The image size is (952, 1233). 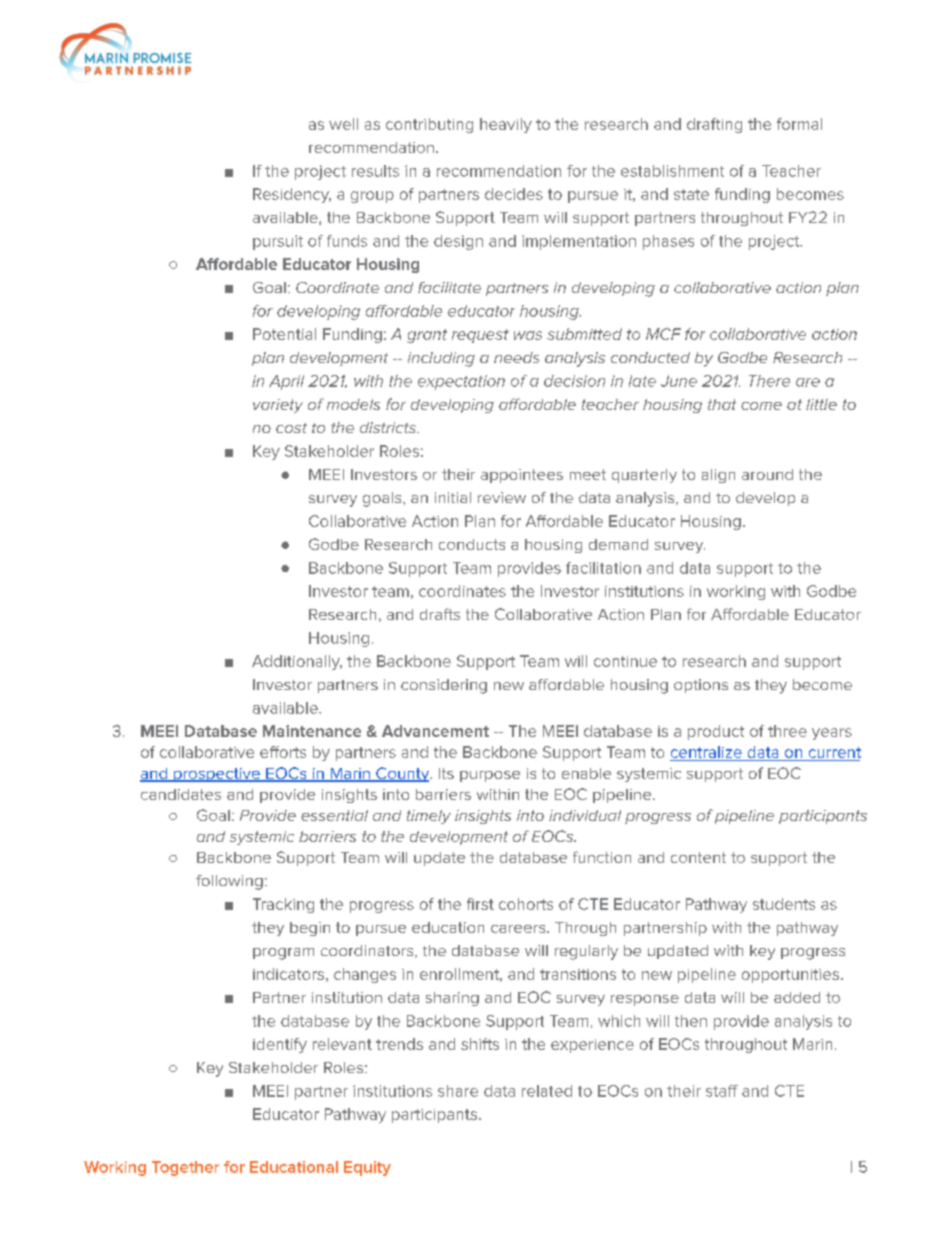 What do you see at coordinates (769, 381) in the document?
I see `There` at bounding box center [769, 381].
